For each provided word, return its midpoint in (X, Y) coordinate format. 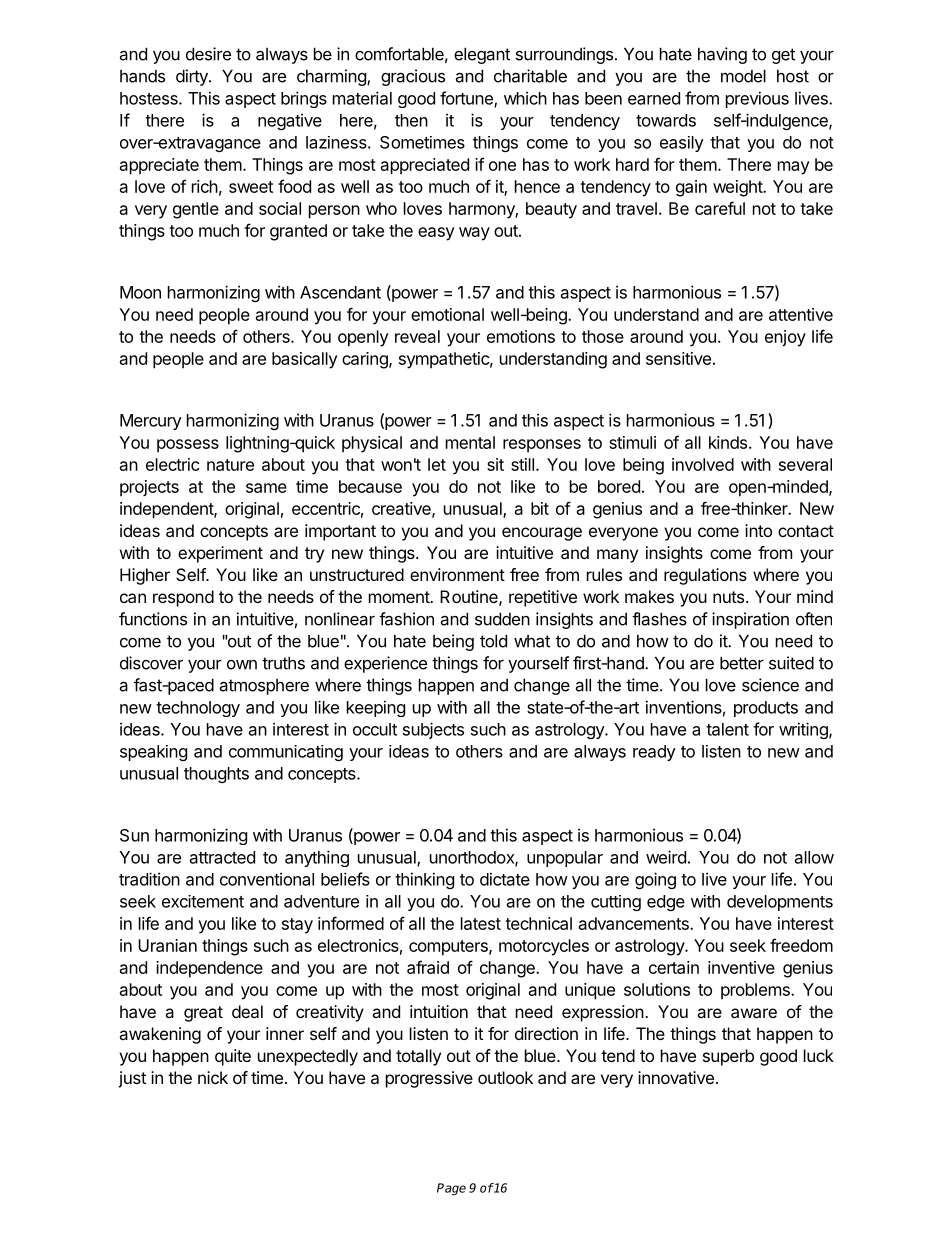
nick (213, 1077)
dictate (505, 879)
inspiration (750, 620)
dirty (193, 77)
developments (780, 903)
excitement (203, 901)
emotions (521, 336)
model (743, 76)
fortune (467, 99)
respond (183, 598)
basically (304, 360)
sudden (502, 619)
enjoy (785, 338)
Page (451, 1189)
